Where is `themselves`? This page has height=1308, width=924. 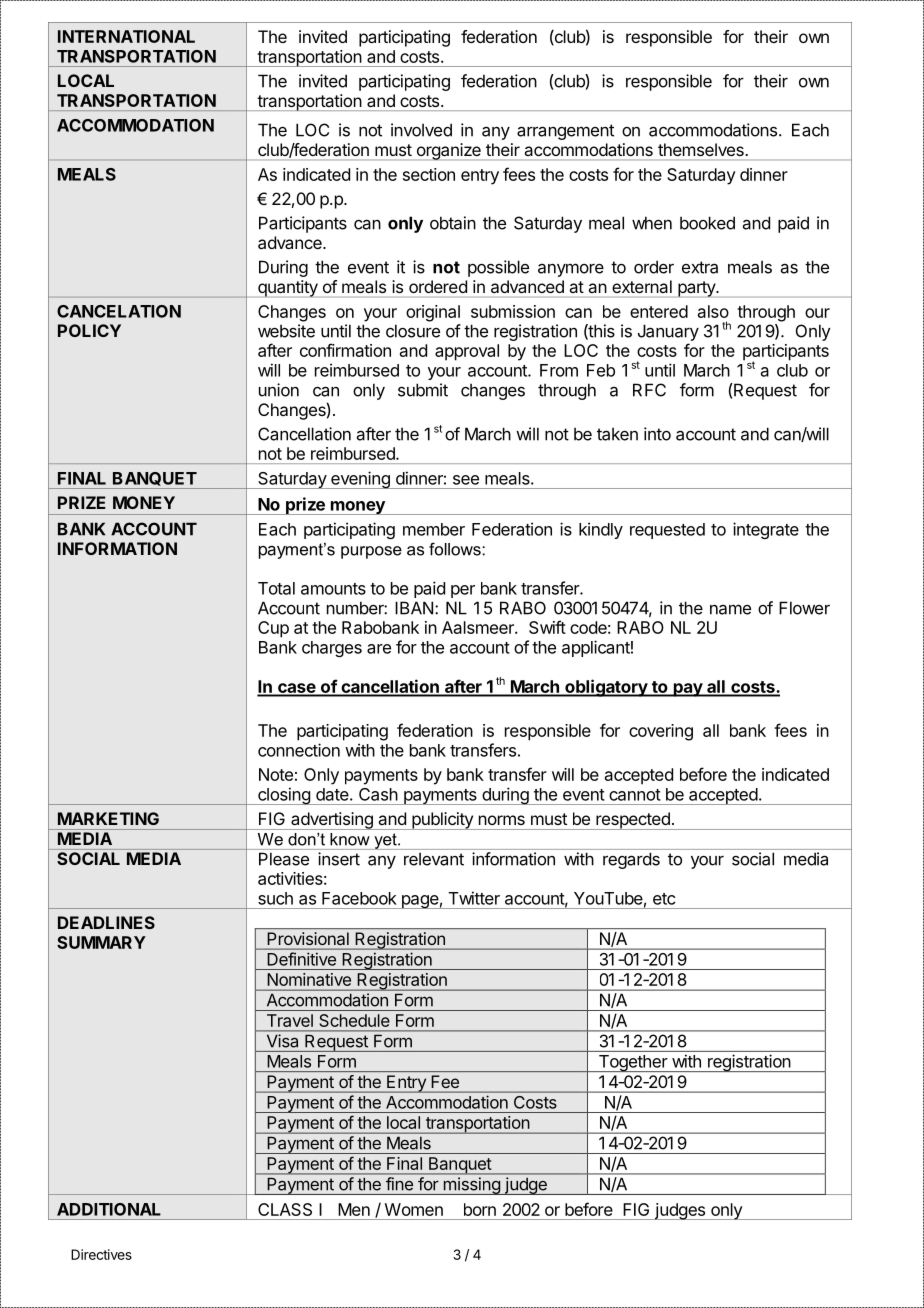 themselves is located at coordinates (701, 149).
